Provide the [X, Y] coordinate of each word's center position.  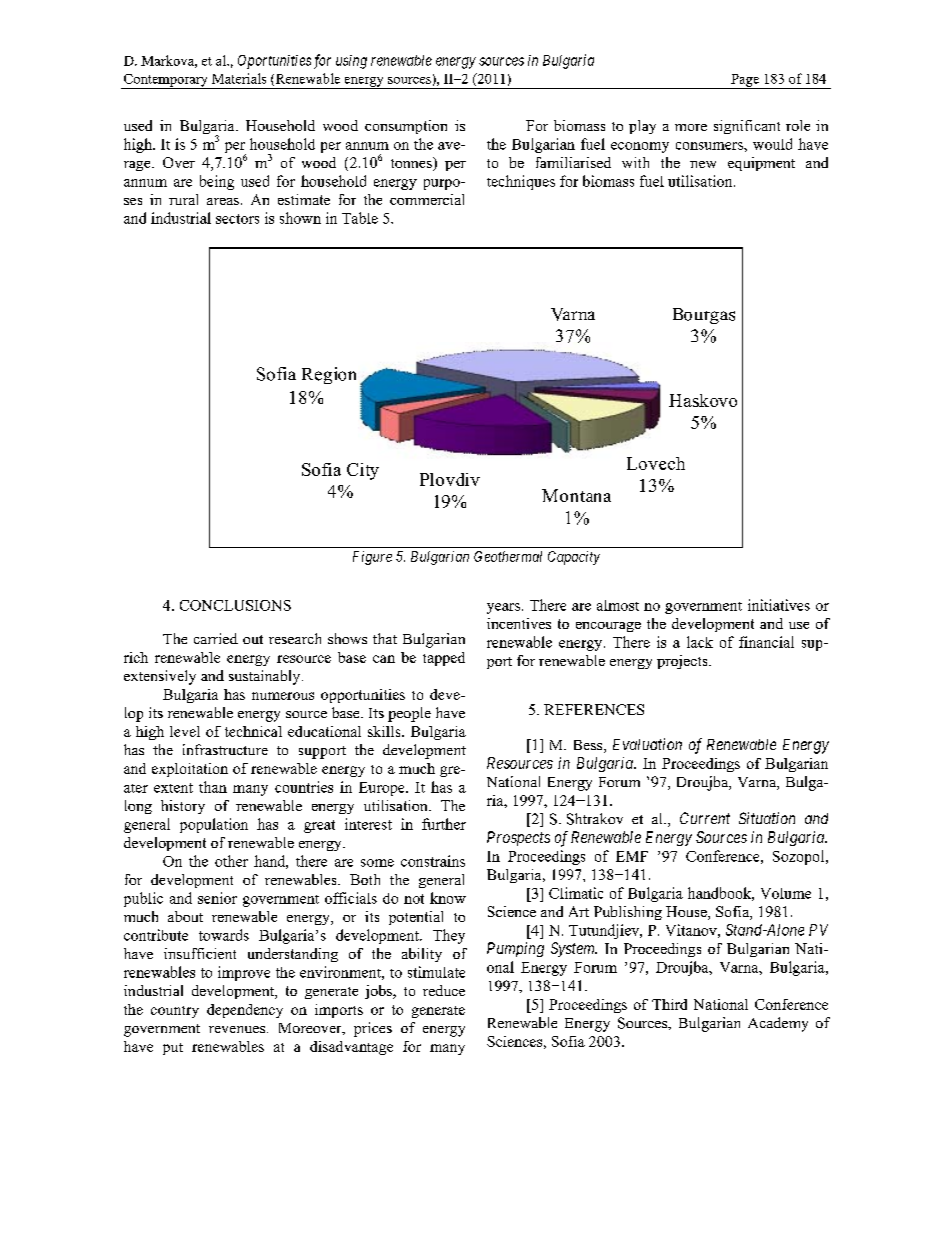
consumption [406, 127]
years [503, 608]
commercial [427, 199]
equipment [761, 164]
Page [745, 81]
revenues [238, 1029]
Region [329, 375]
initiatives [779, 605]
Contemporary [165, 81]
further [444, 824]
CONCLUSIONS [235, 605]
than [213, 787]
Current [705, 818]
